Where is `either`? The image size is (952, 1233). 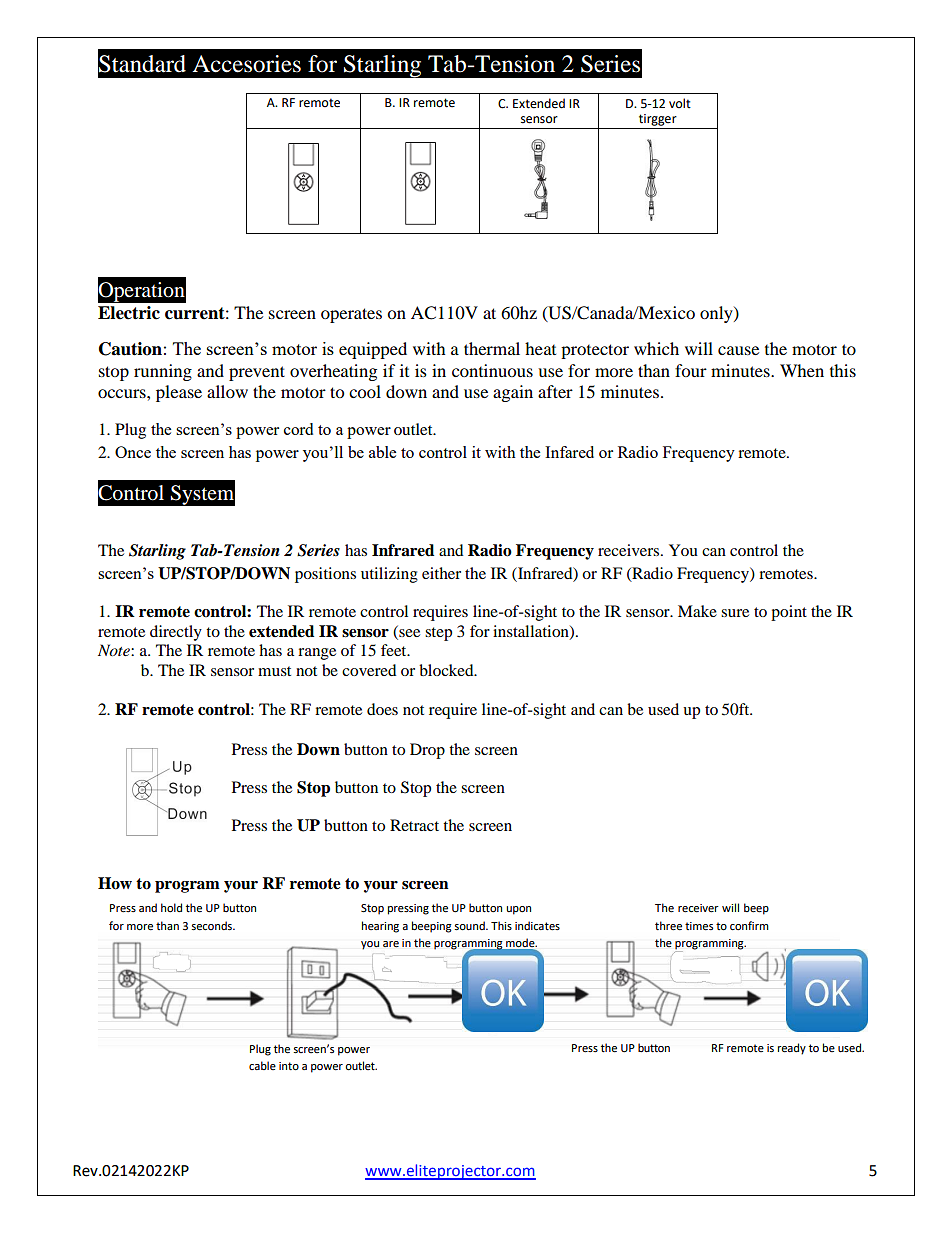
either is located at coordinates (441, 573).
